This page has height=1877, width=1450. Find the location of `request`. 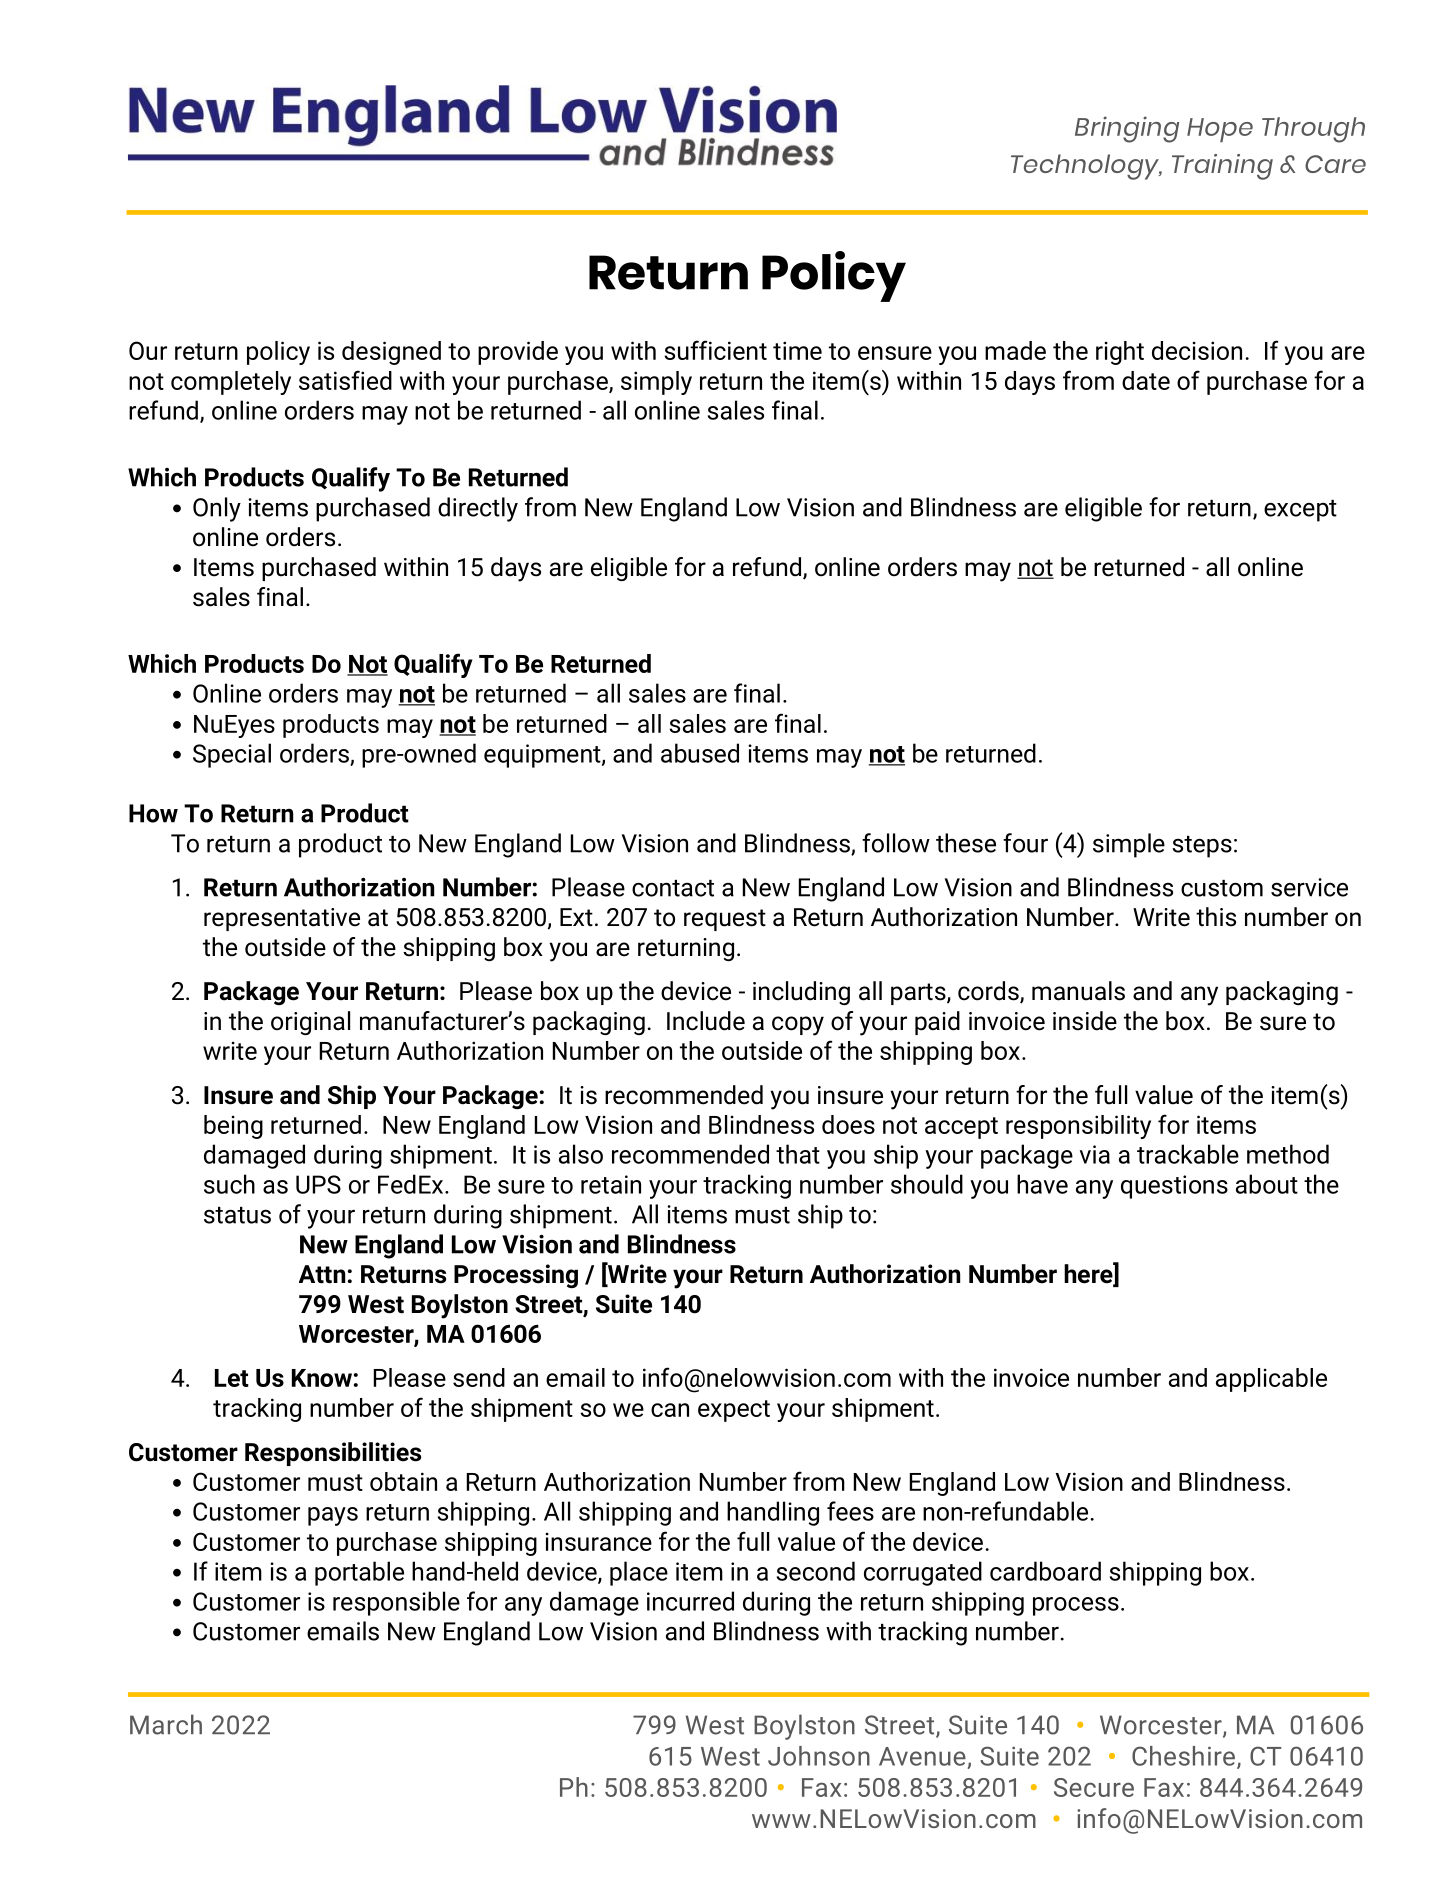

request is located at coordinates (725, 920).
